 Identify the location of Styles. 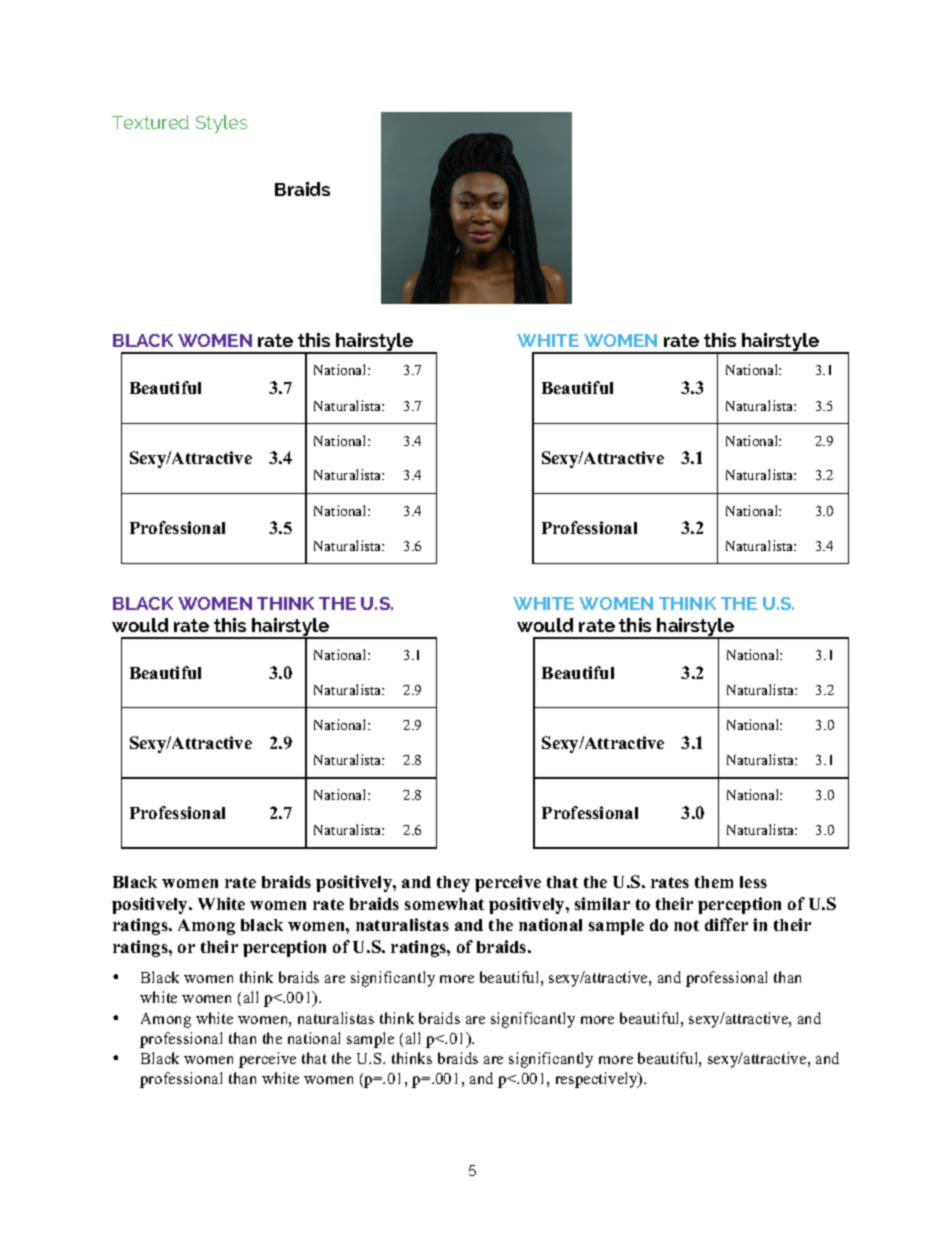
(221, 124).
